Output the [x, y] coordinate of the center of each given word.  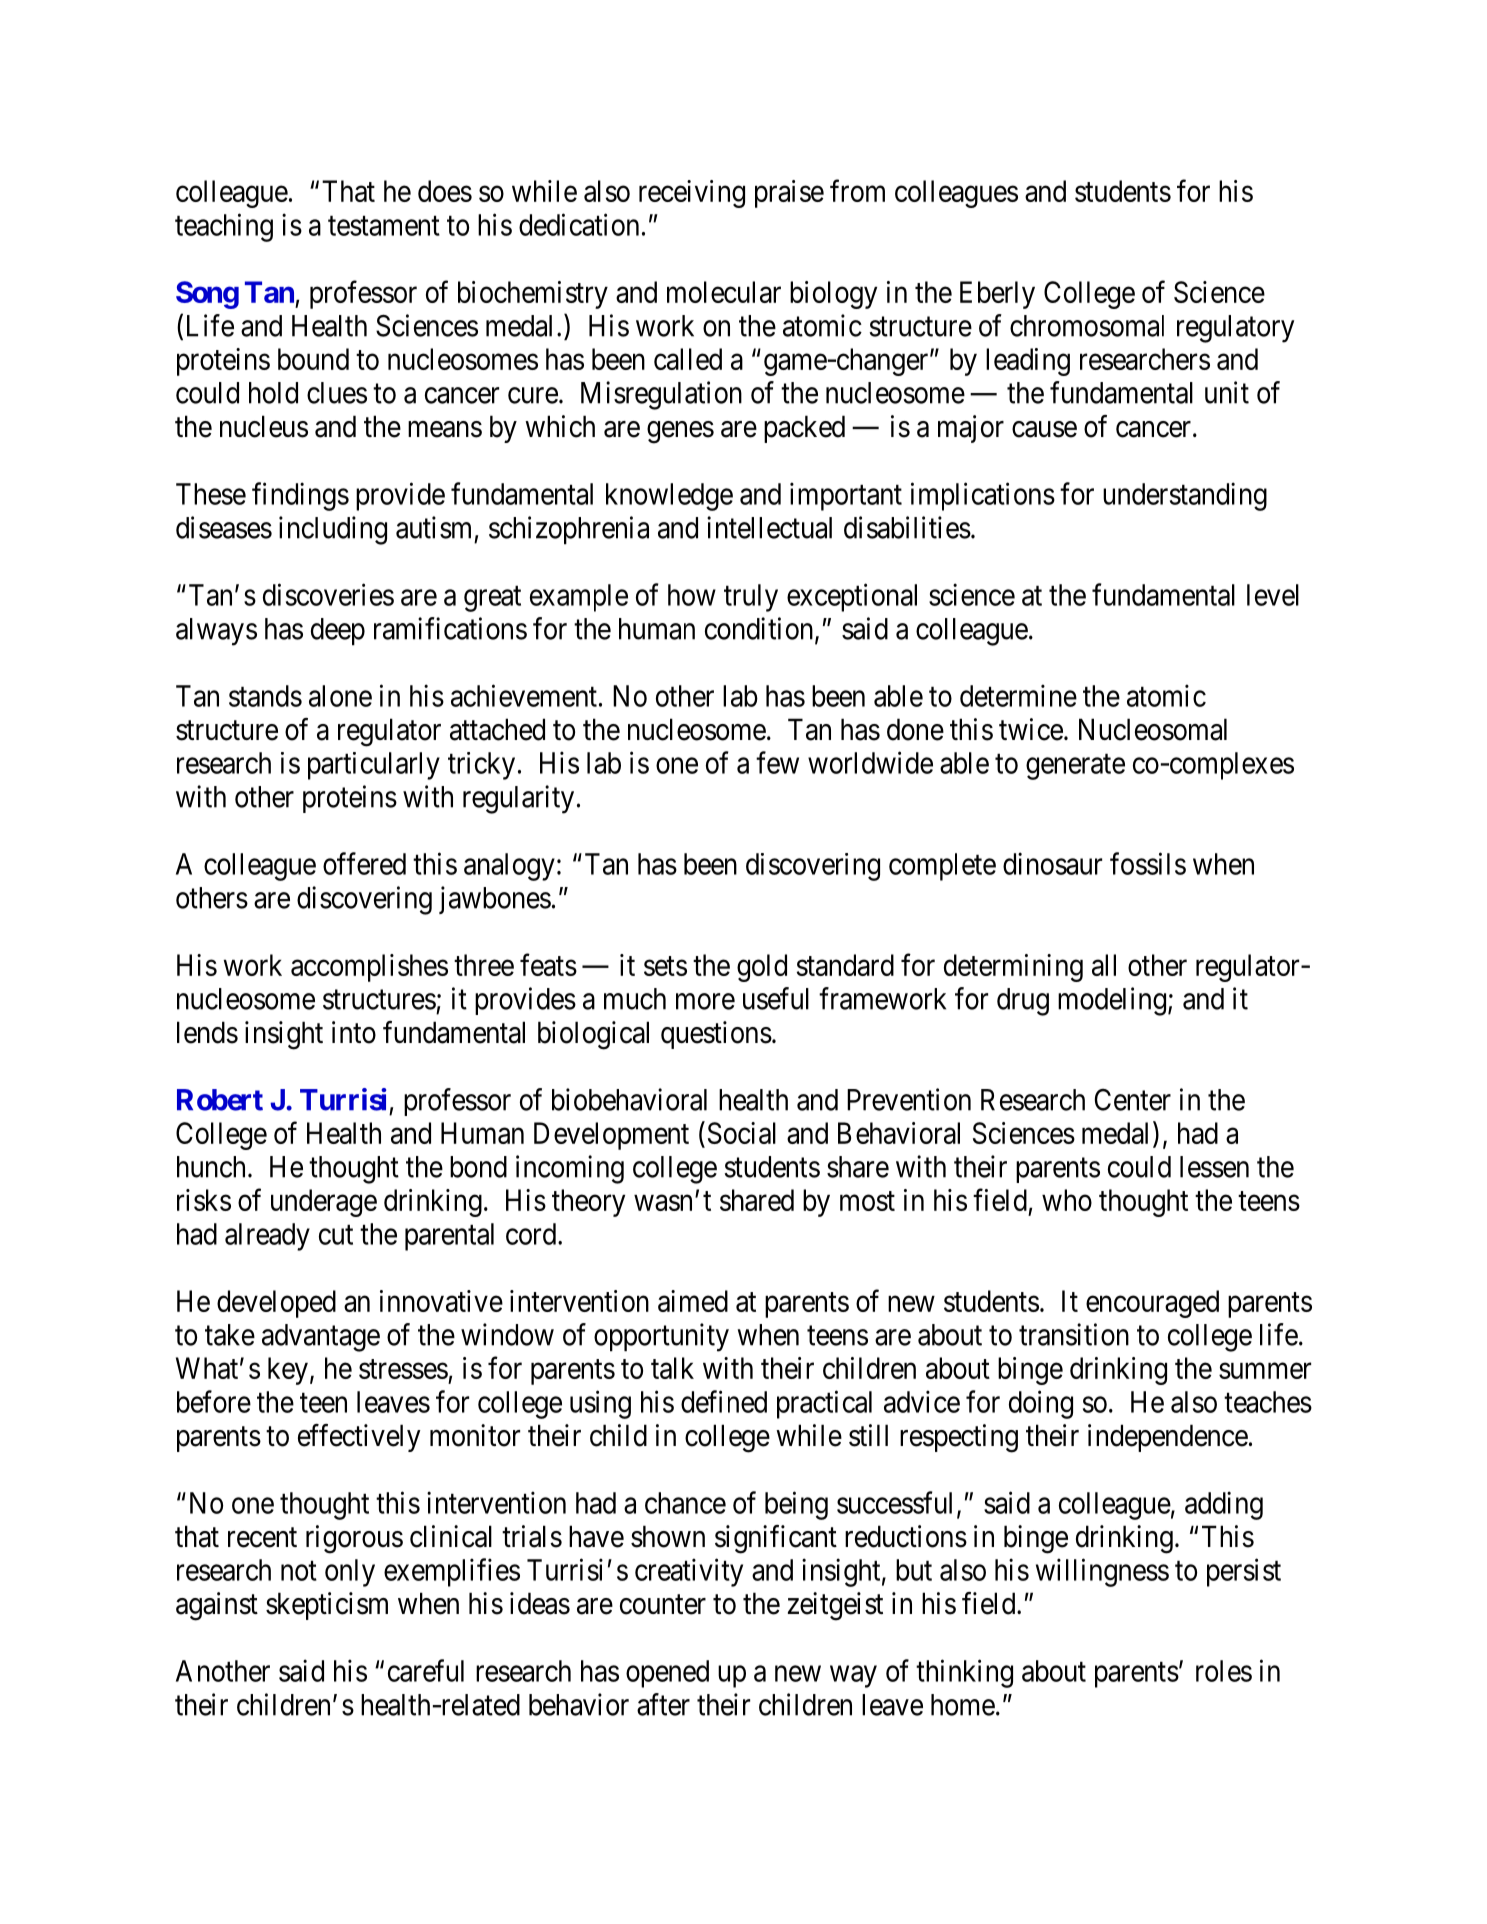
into [354, 1032]
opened [667, 1674]
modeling [1112, 1001]
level [1273, 595]
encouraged [1152, 1304]
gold [762, 968]
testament [384, 226]
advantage [321, 1338]
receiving [692, 194]
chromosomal [1087, 326]
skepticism [327, 1606]
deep [338, 632]
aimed [693, 1301]
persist [1244, 1572]
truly [751, 598]
